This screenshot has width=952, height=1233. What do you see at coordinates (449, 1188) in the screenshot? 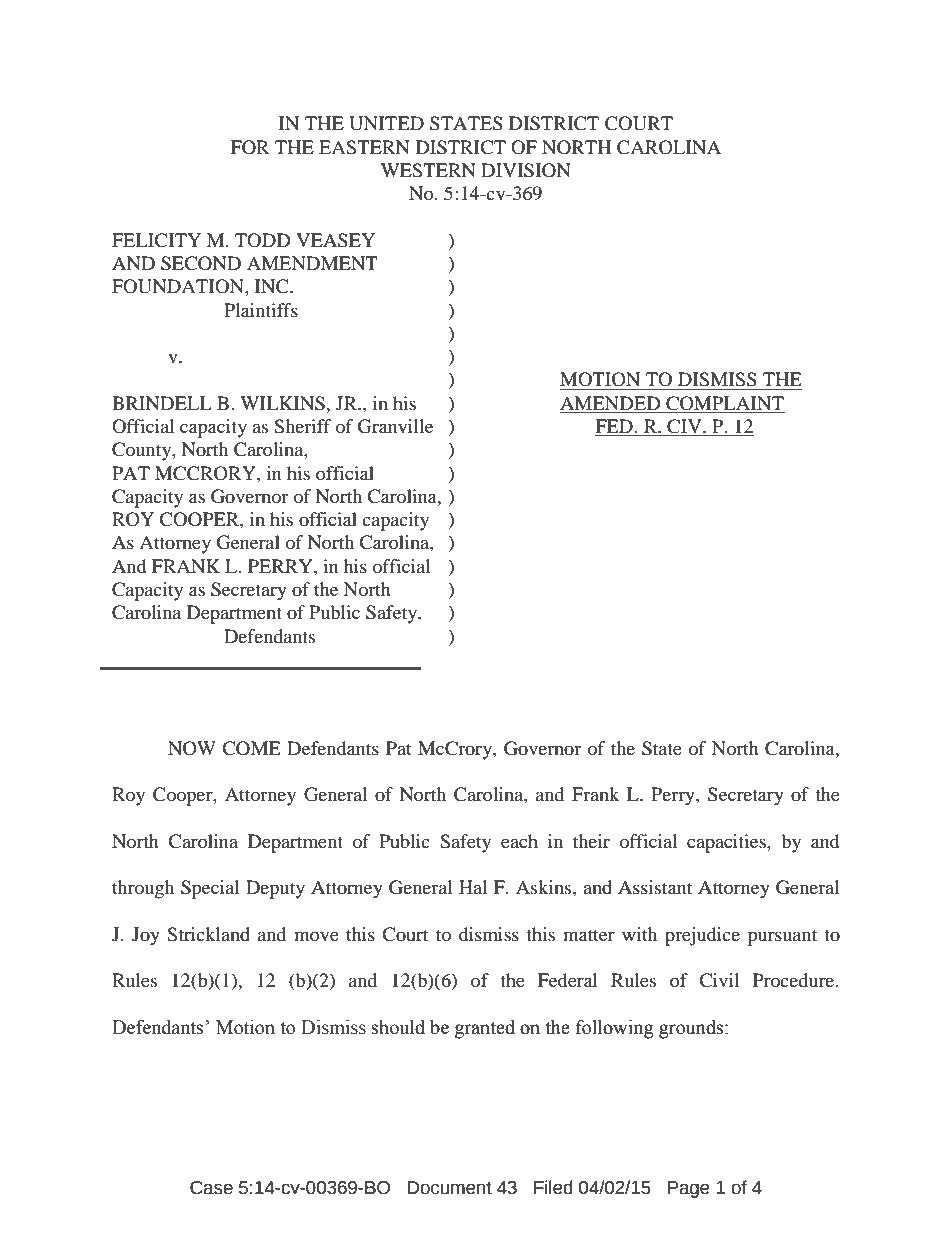
I see `Document` at bounding box center [449, 1188].
